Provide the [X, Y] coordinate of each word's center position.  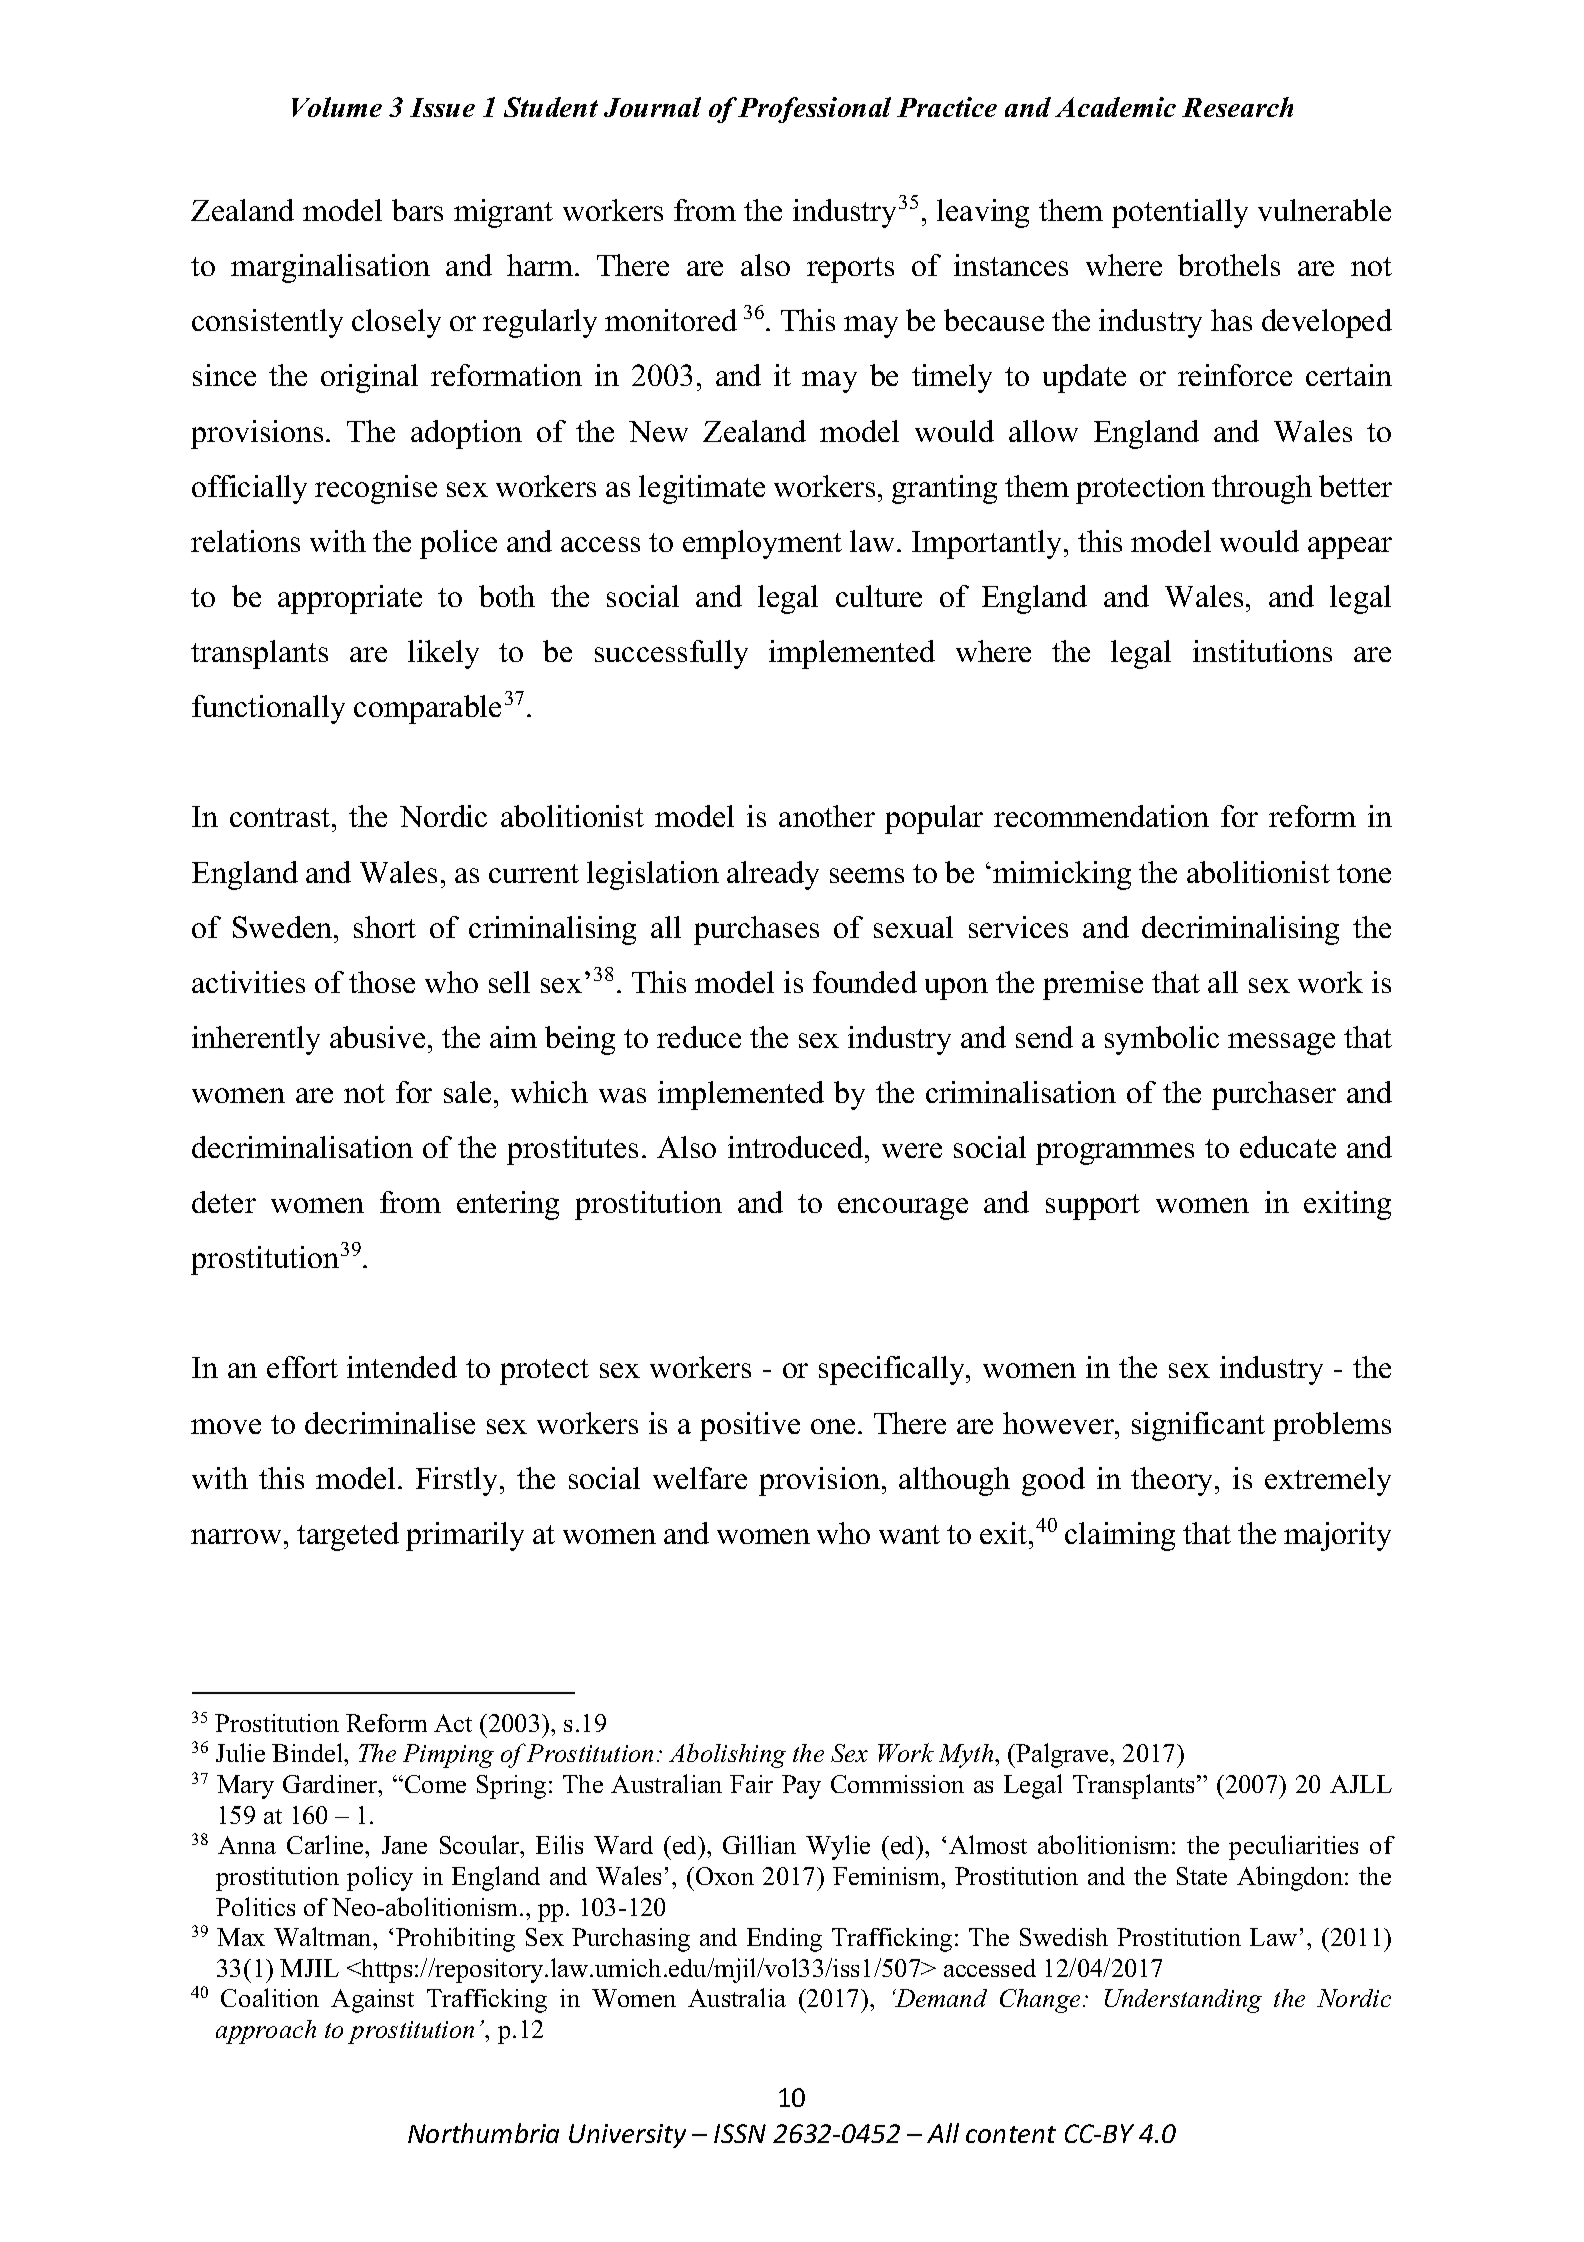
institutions [1262, 651]
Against [372, 2001]
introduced [797, 1147]
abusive [377, 1037]
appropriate [350, 599]
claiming [1120, 1536]
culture [879, 596]
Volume [337, 107]
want [909, 1534]
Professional [814, 110]
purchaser [1274, 1095]
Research [1237, 107]
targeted [348, 1536]
